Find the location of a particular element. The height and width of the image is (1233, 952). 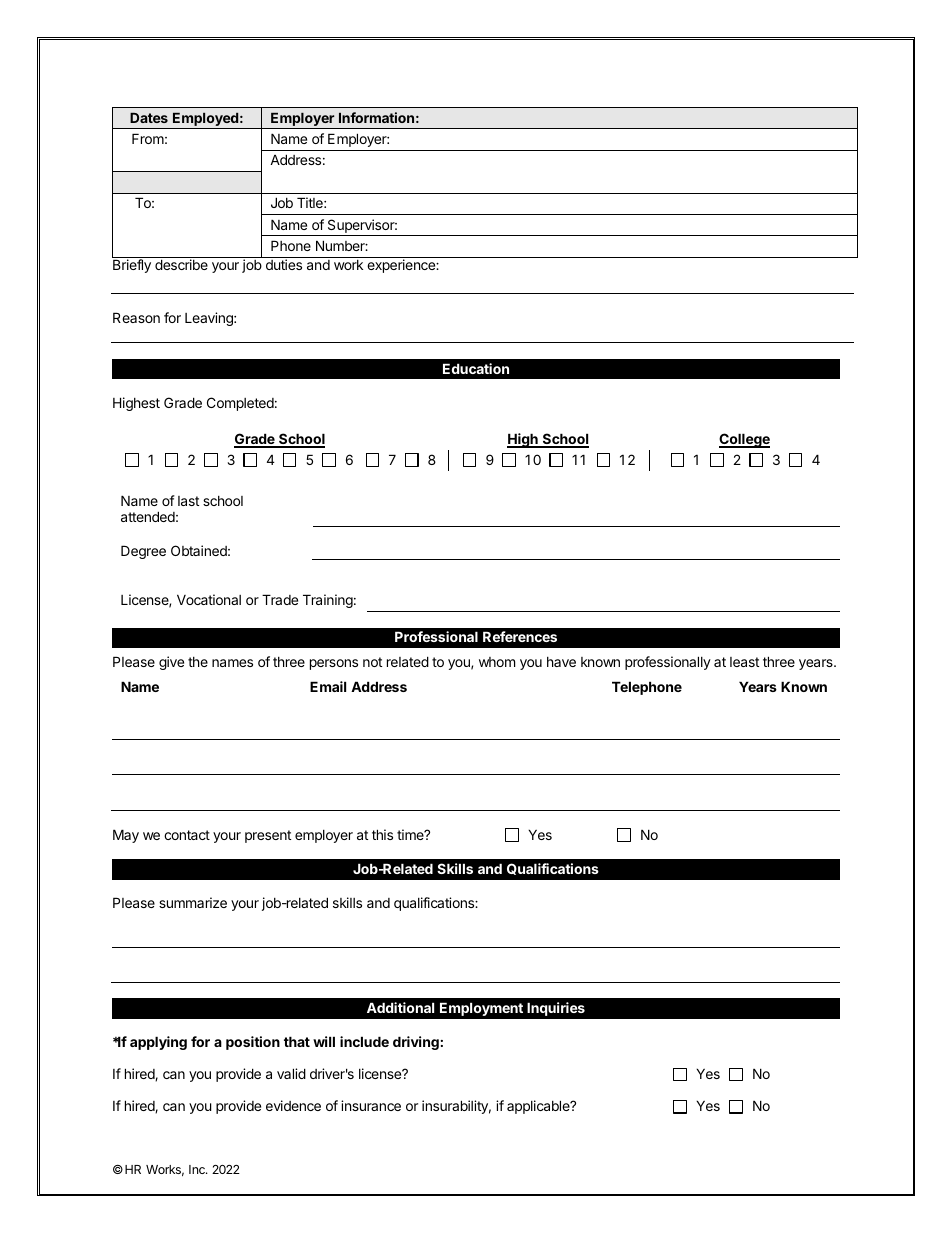

Education is located at coordinates (476, 368).
